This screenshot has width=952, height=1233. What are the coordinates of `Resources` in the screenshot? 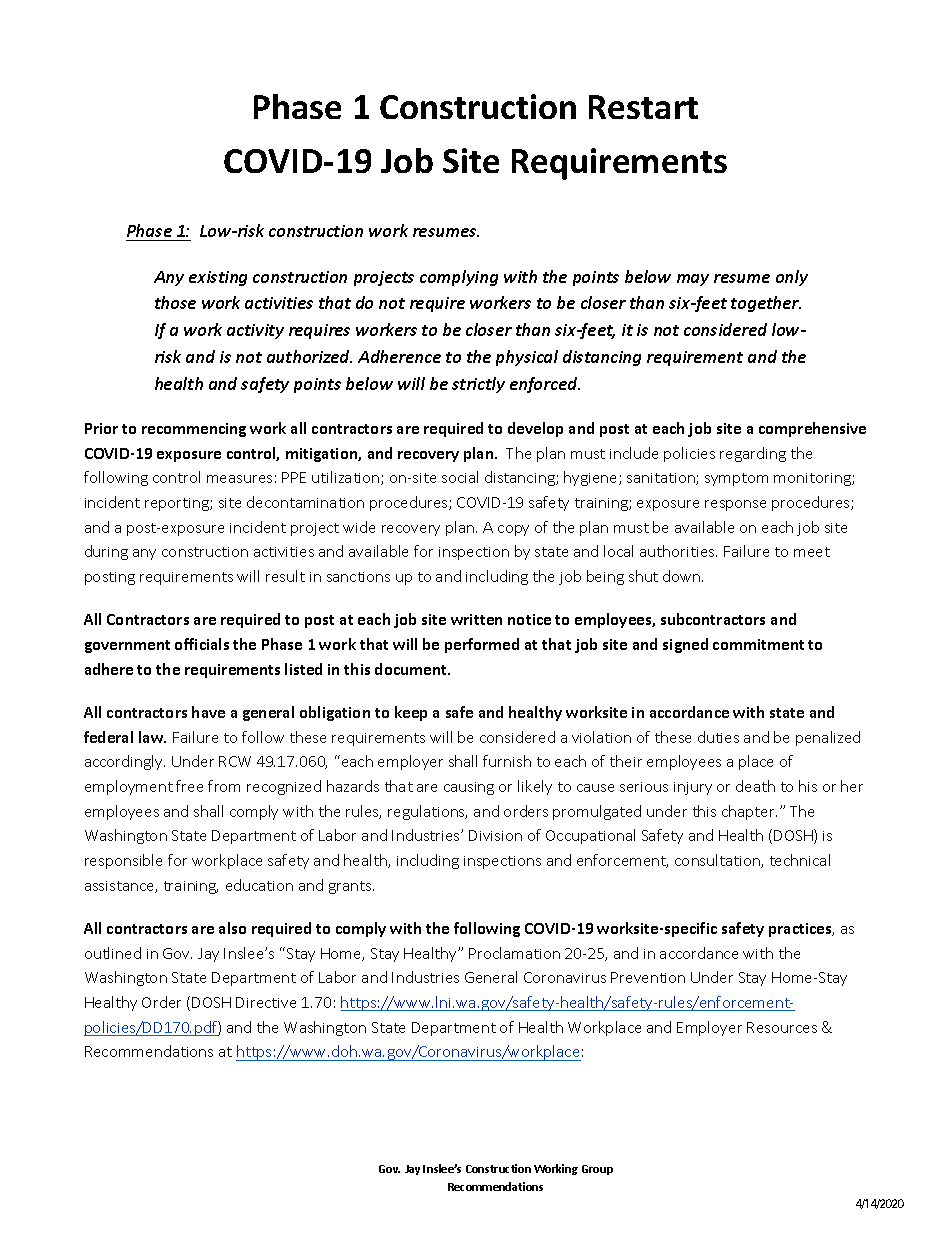 It's located at (782, 1027).
